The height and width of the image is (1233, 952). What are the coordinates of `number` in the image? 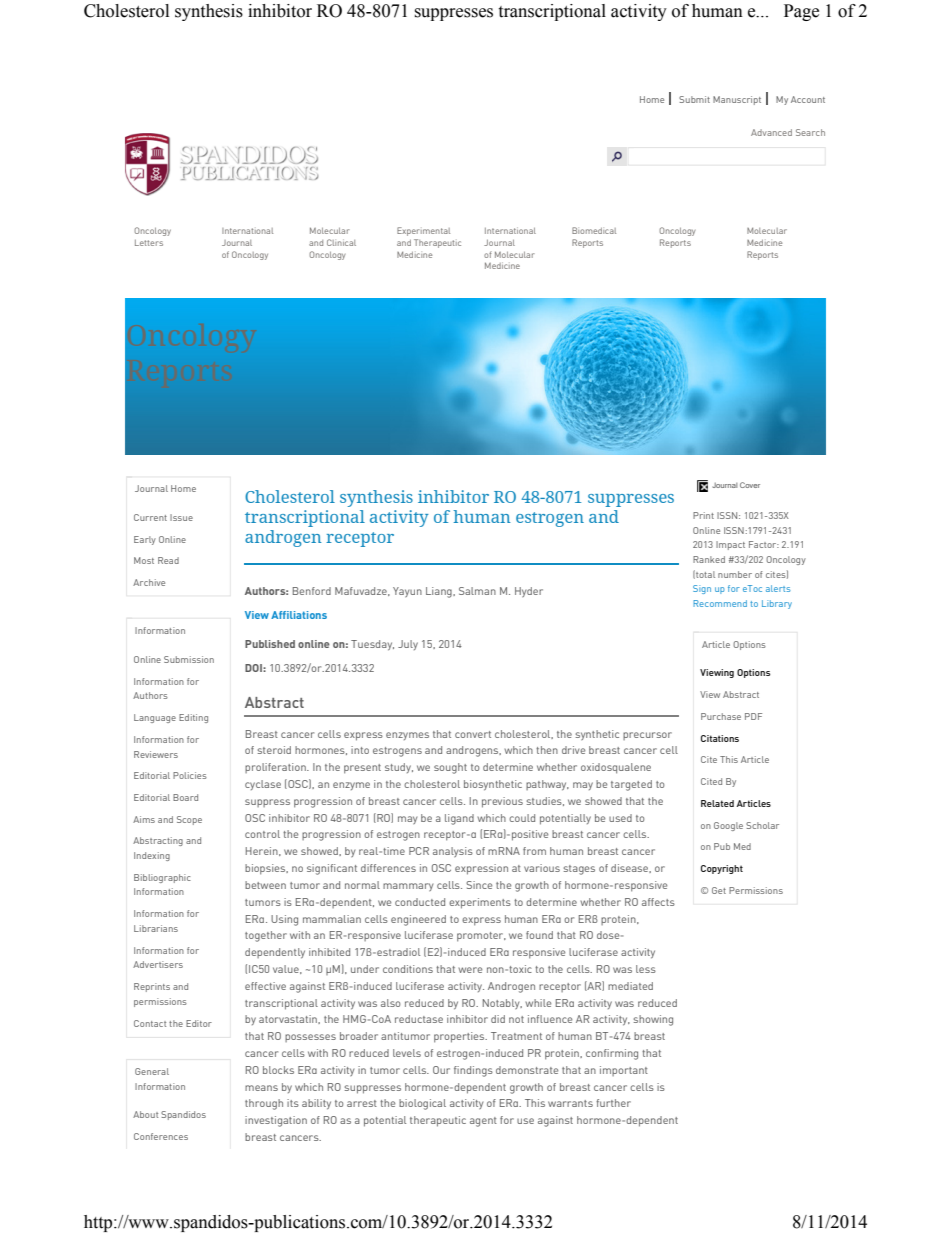 It's located at (735, 574).
